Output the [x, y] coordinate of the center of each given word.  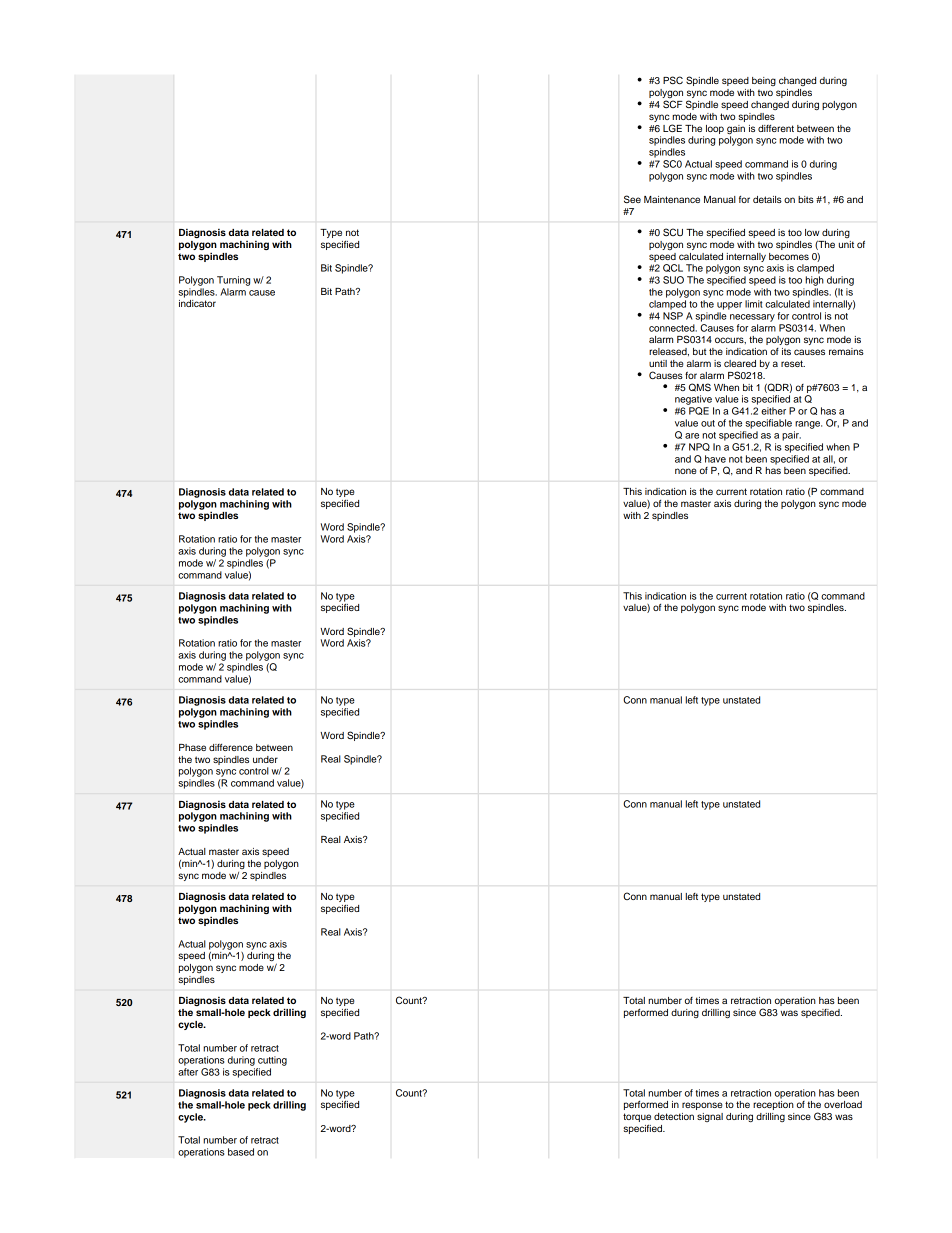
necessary [752, 318]
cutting [272, 1061]
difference [231, 747]
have [715, 459]
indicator [197, 303]
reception [773, 1105]
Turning [233, 281]
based [241, 1152]
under [265, 759]
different [776, 128]
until [658, 363]
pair [791, 436]
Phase [192, 747]
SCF [673, 104]
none [685, 471]
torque [637, 1119]
